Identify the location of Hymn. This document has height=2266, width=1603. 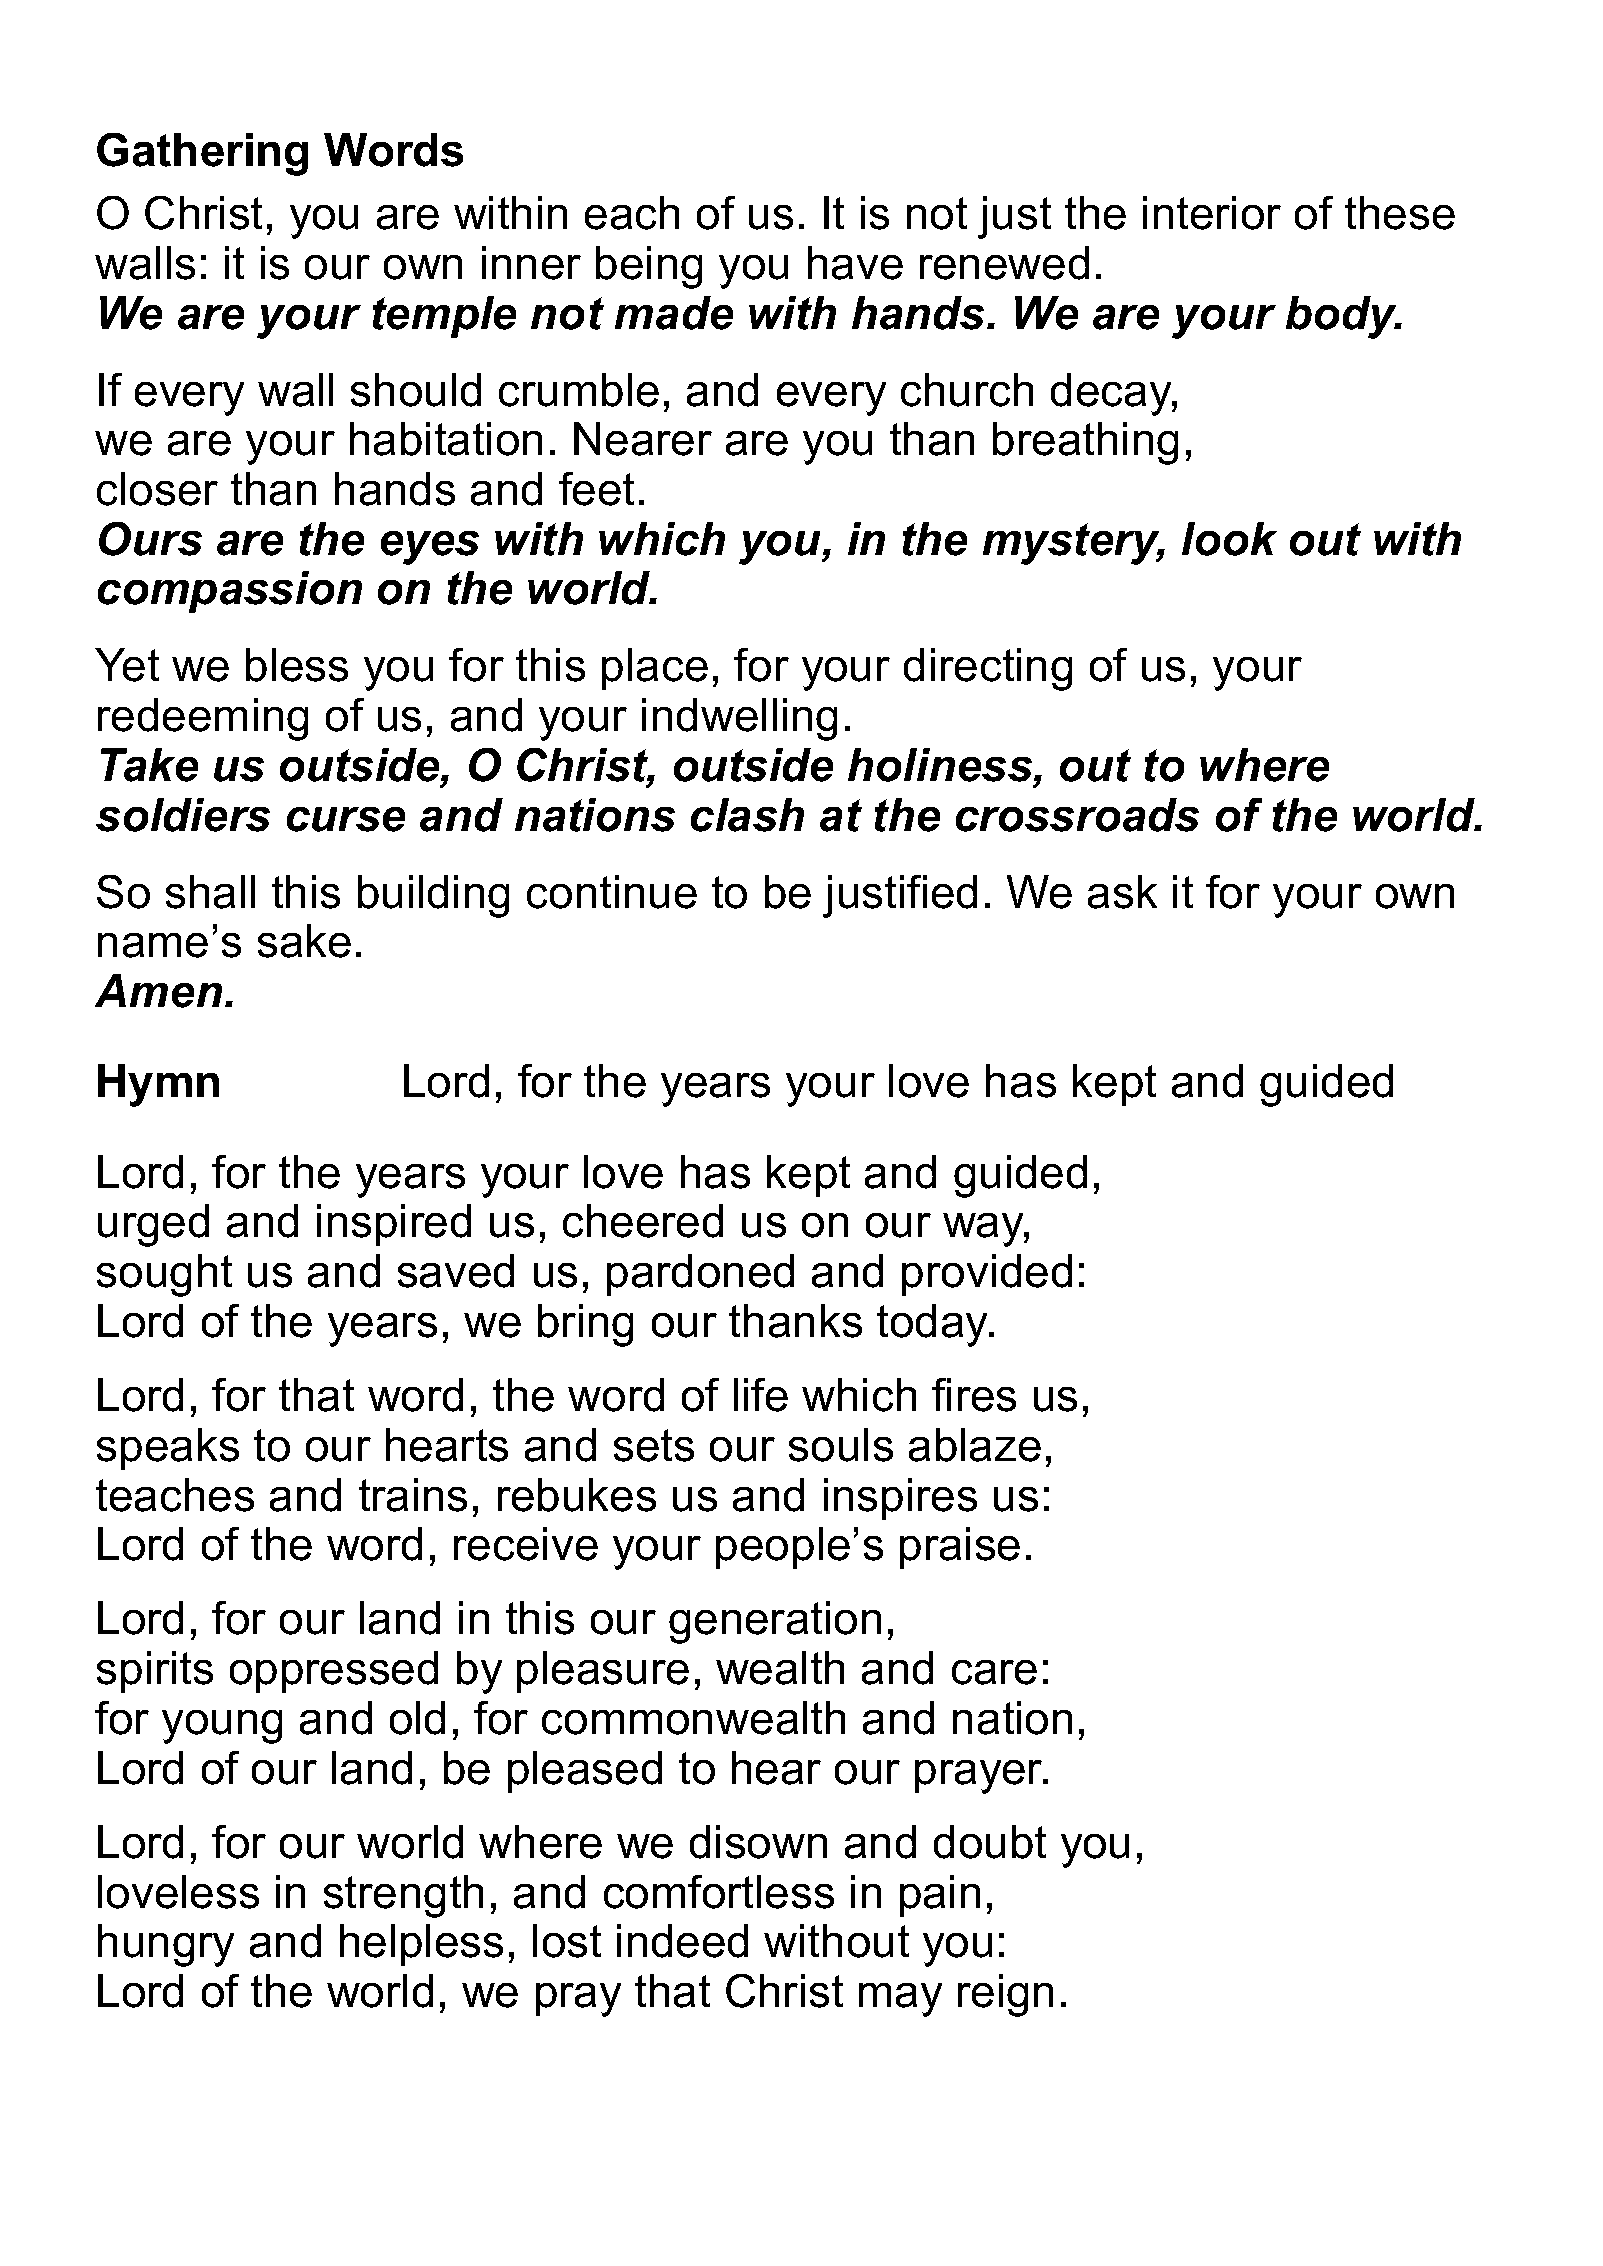
(158, 1085).
